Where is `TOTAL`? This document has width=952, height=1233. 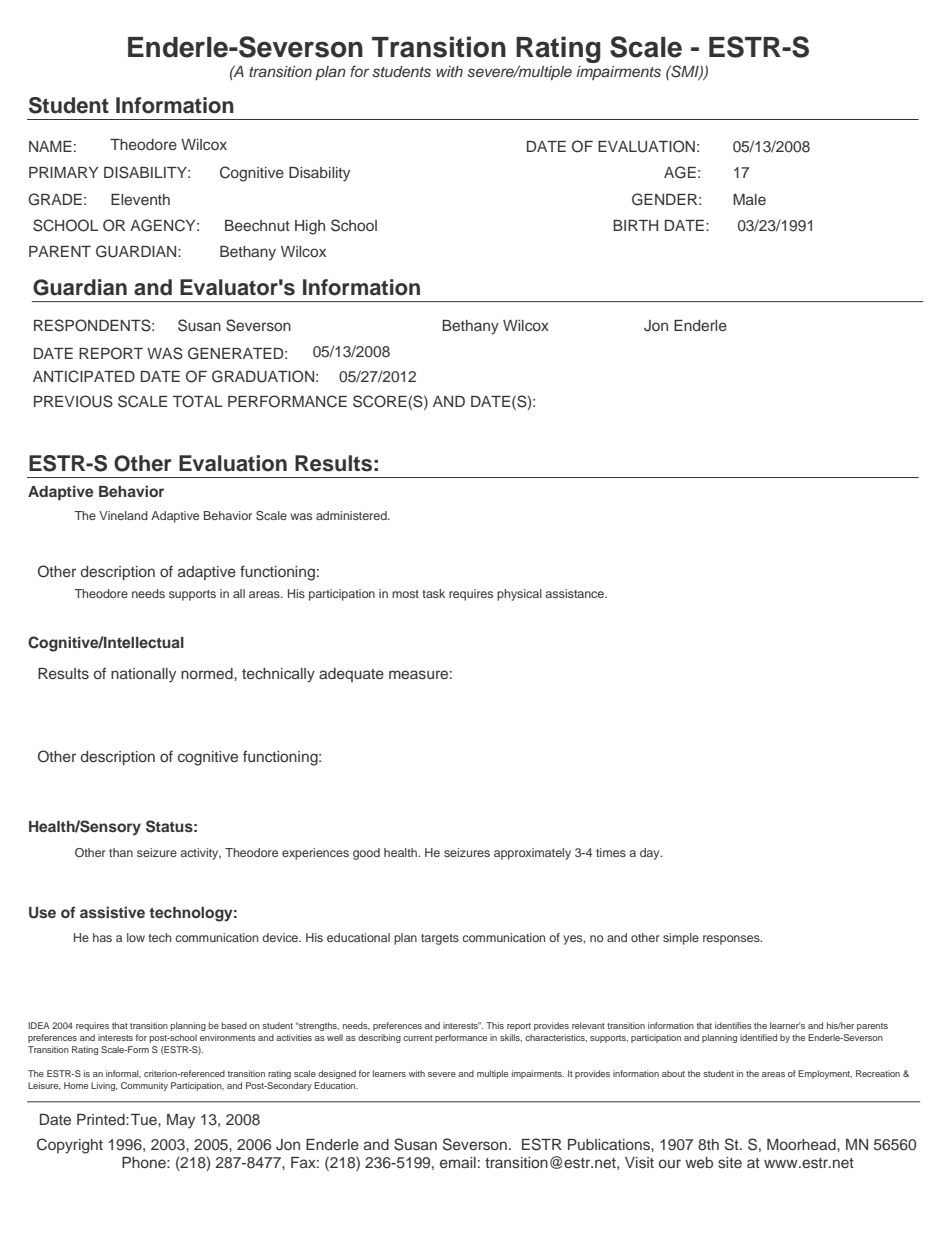 TOTAL is located at coordinates (198, 401).
